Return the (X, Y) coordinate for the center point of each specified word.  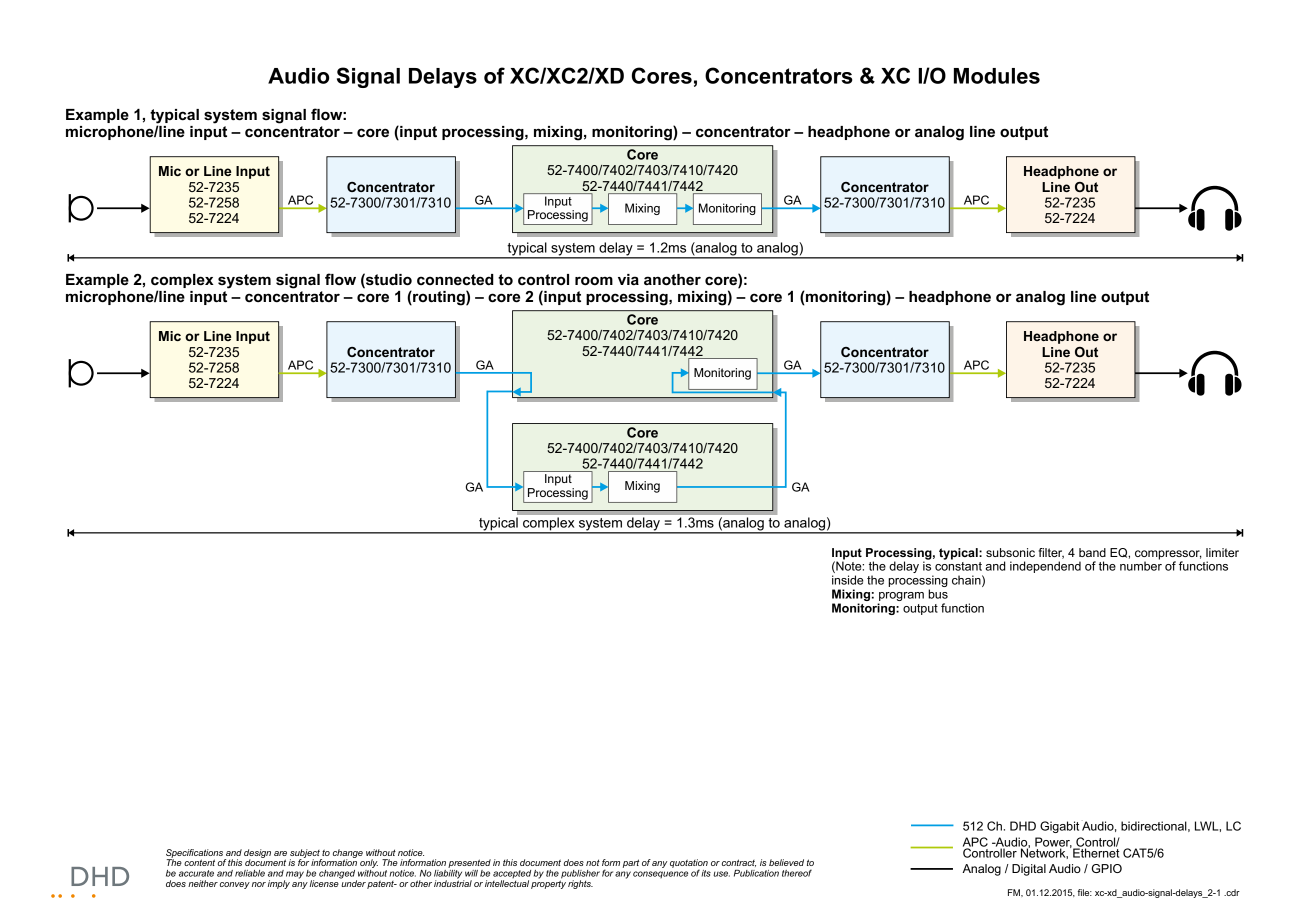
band (1092, 552)
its (706, 873)
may (294, 876)
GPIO (1107, 868)
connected (455, 280)
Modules (997, 76)
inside (847, 580)
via (628, 280)
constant (958, 565)
